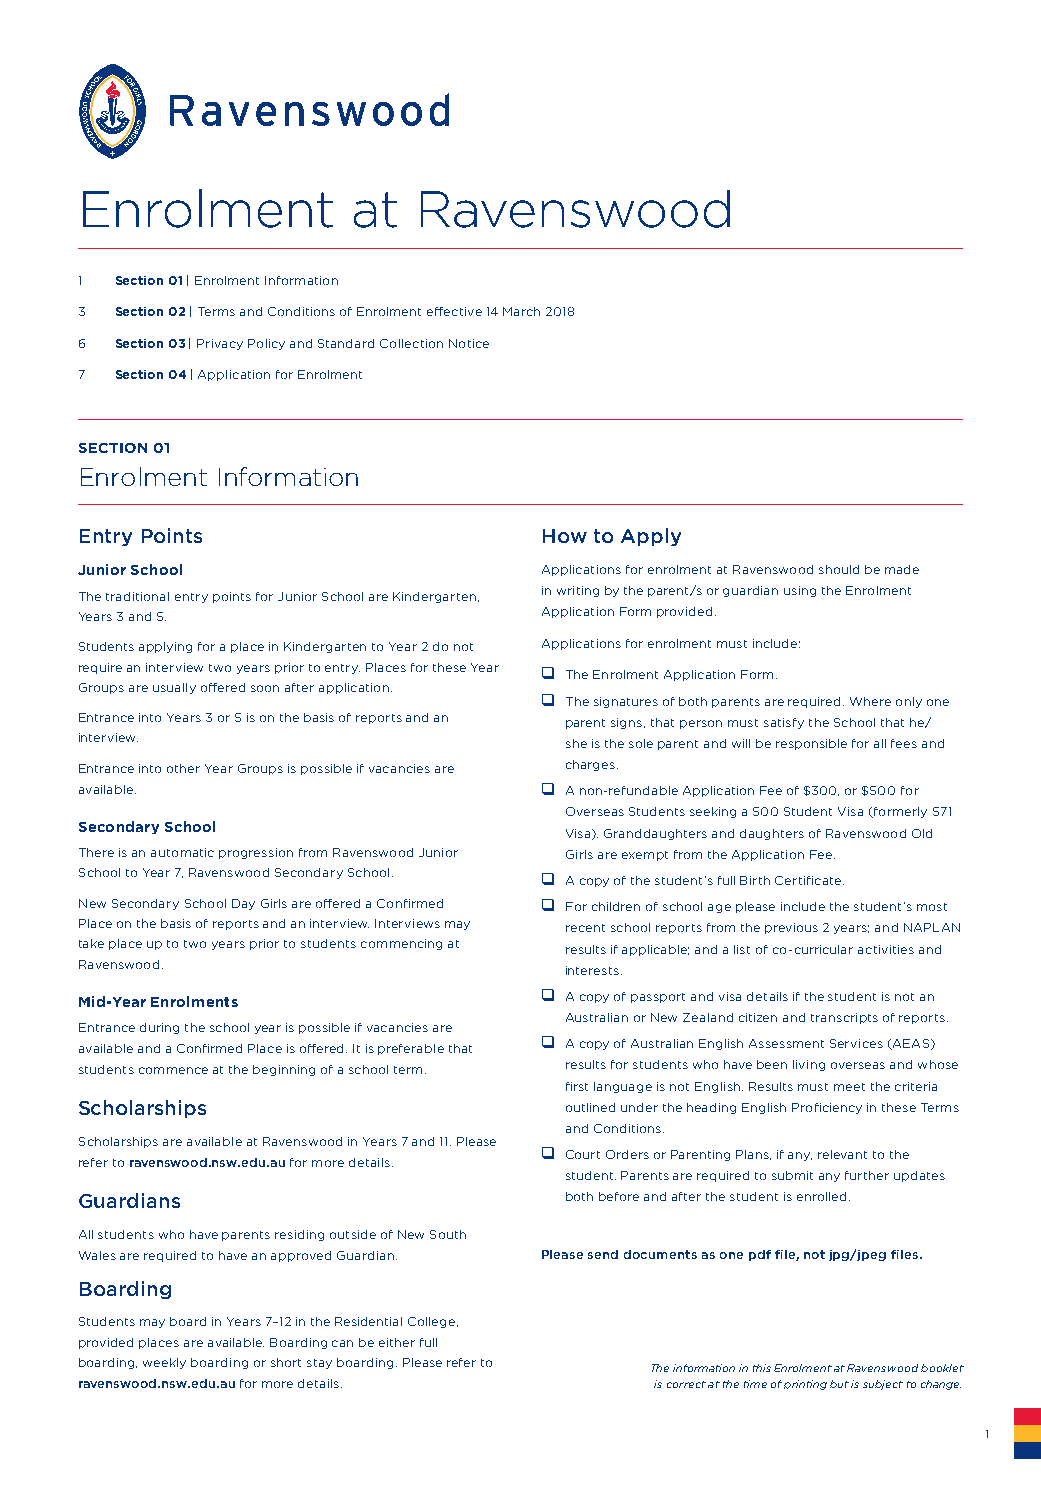 The width and height of the screenshot is (1041, 1493). What do you see at coordinates (220, 344) in the screenshot?
I see `Privacy` at bounding box center [220, 344].
